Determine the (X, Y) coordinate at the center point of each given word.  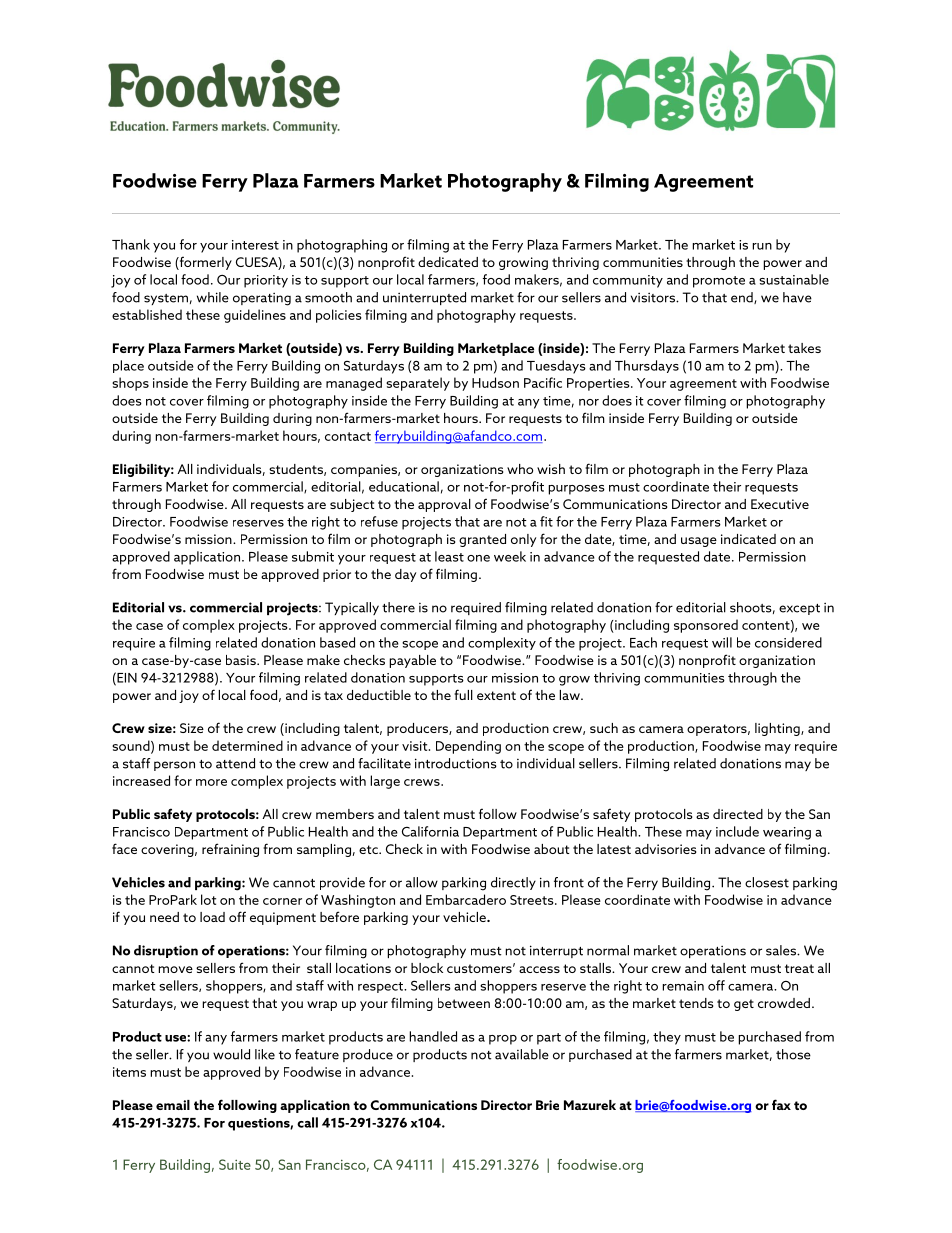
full (463, 694)
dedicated (448, 262)
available (522, 1054)
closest (767, 882)
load (212, 917)
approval (444, 505)
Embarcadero (466, 899)
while (213, 297)
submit (313, 556)
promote (719, 282)
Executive (780, 504)
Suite (235, 1164)
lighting (778, 729)
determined (247, 745)
